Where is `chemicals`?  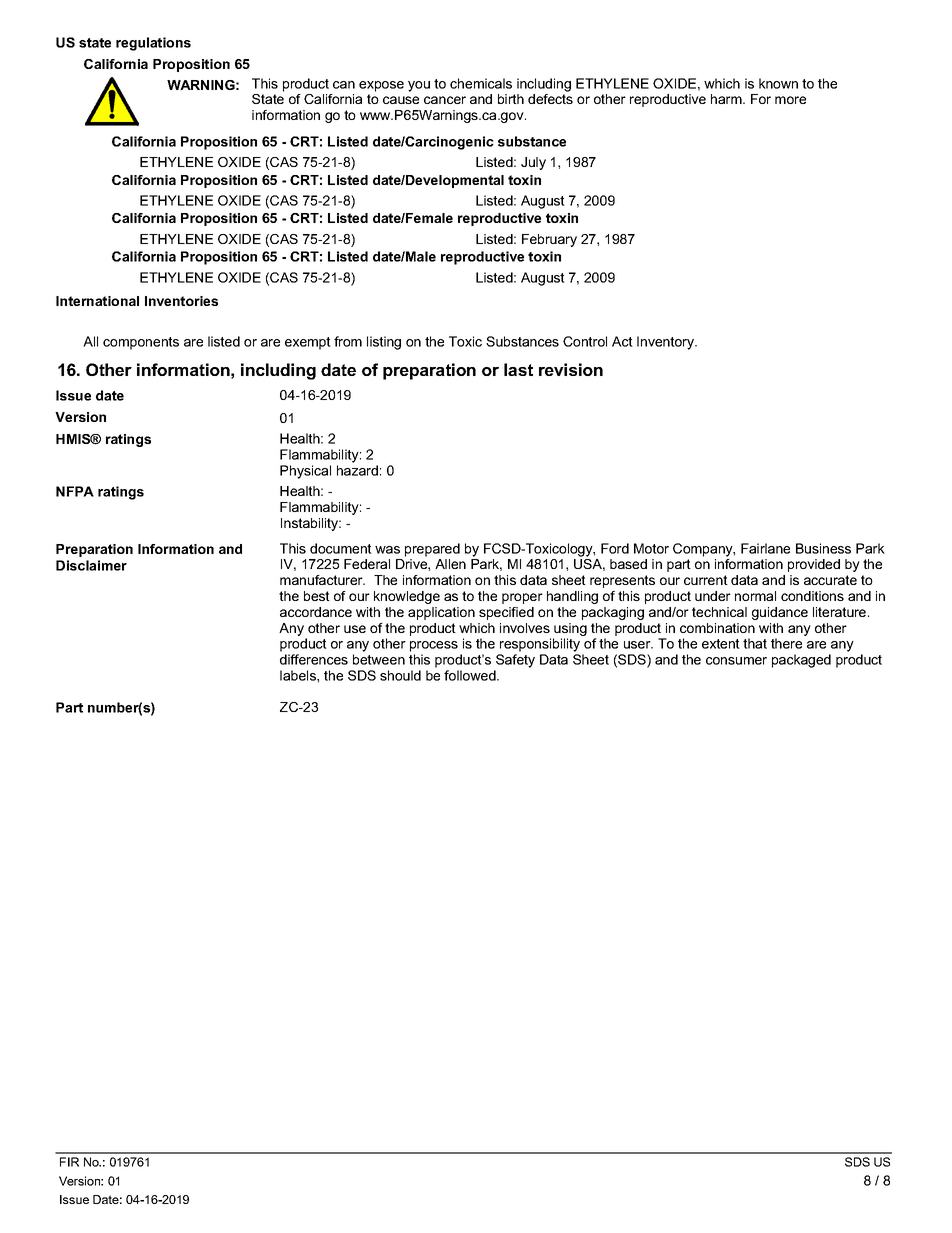
chemicals is located at coordinates (481, 83).
